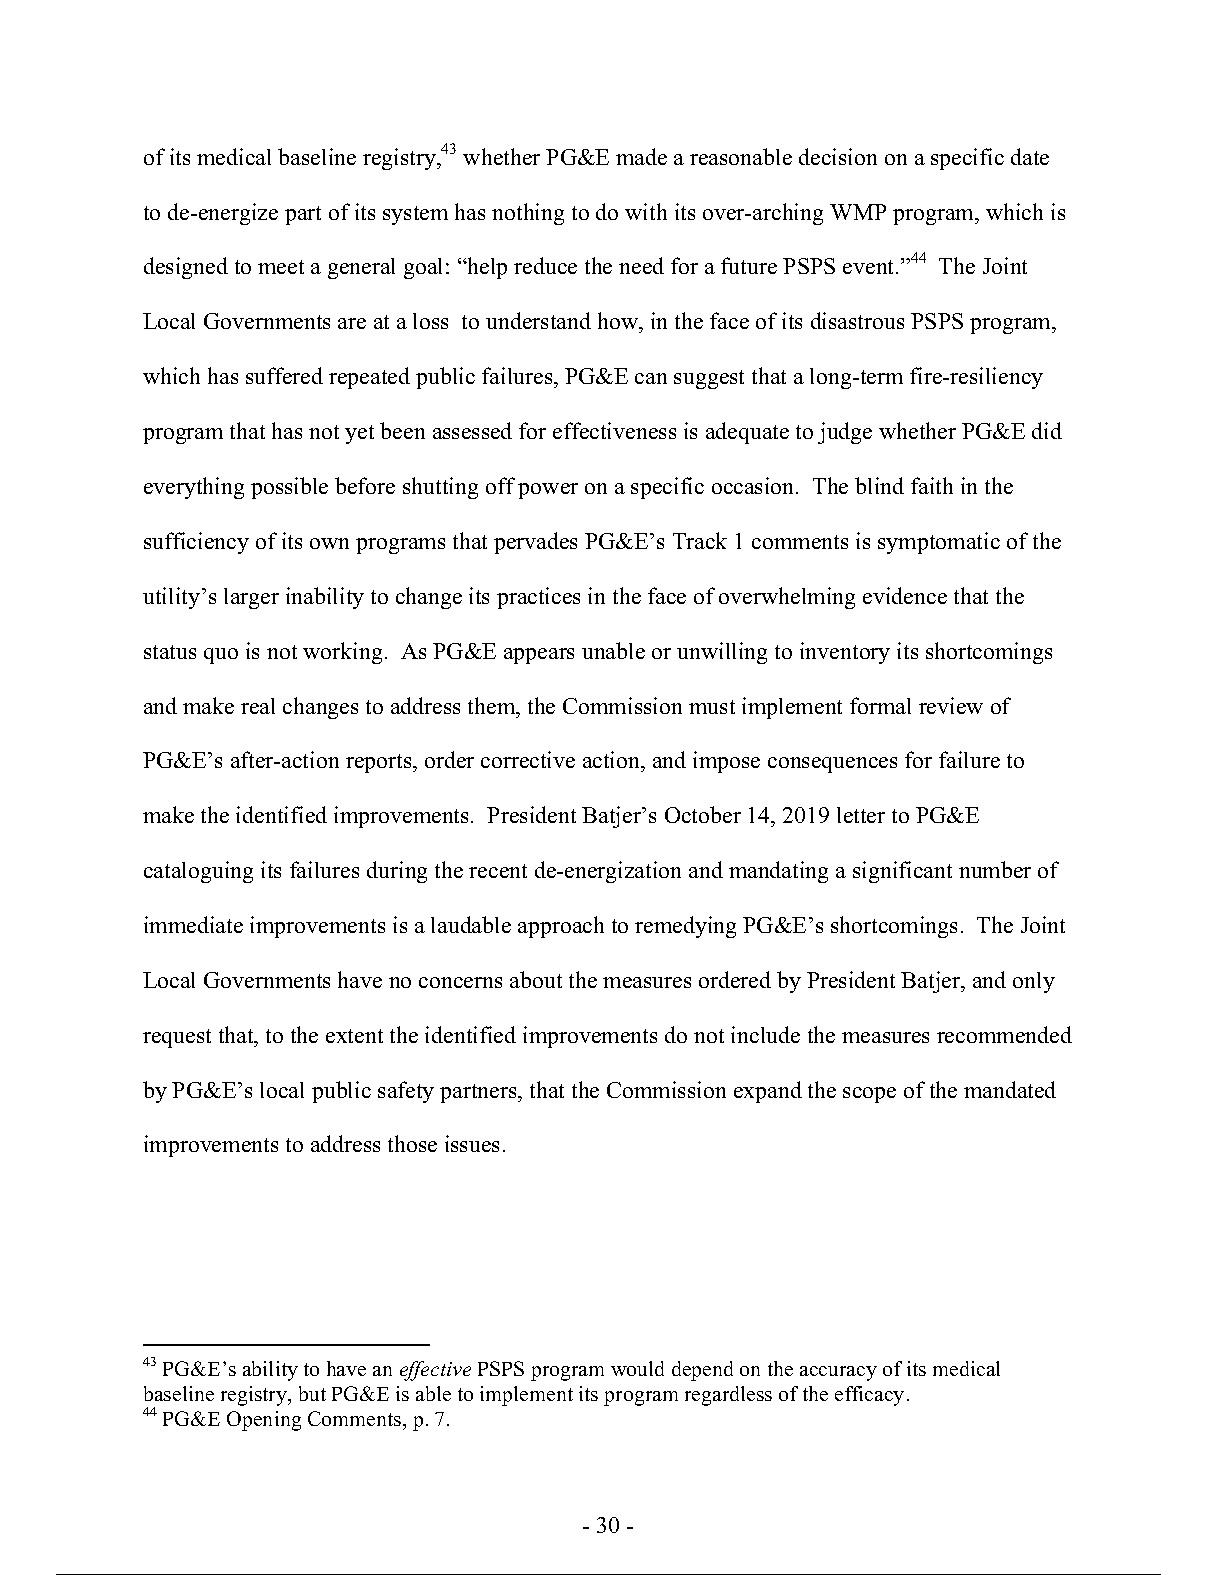 The image size is (1217, 1575). I want to click on about, so click(536, 979).
